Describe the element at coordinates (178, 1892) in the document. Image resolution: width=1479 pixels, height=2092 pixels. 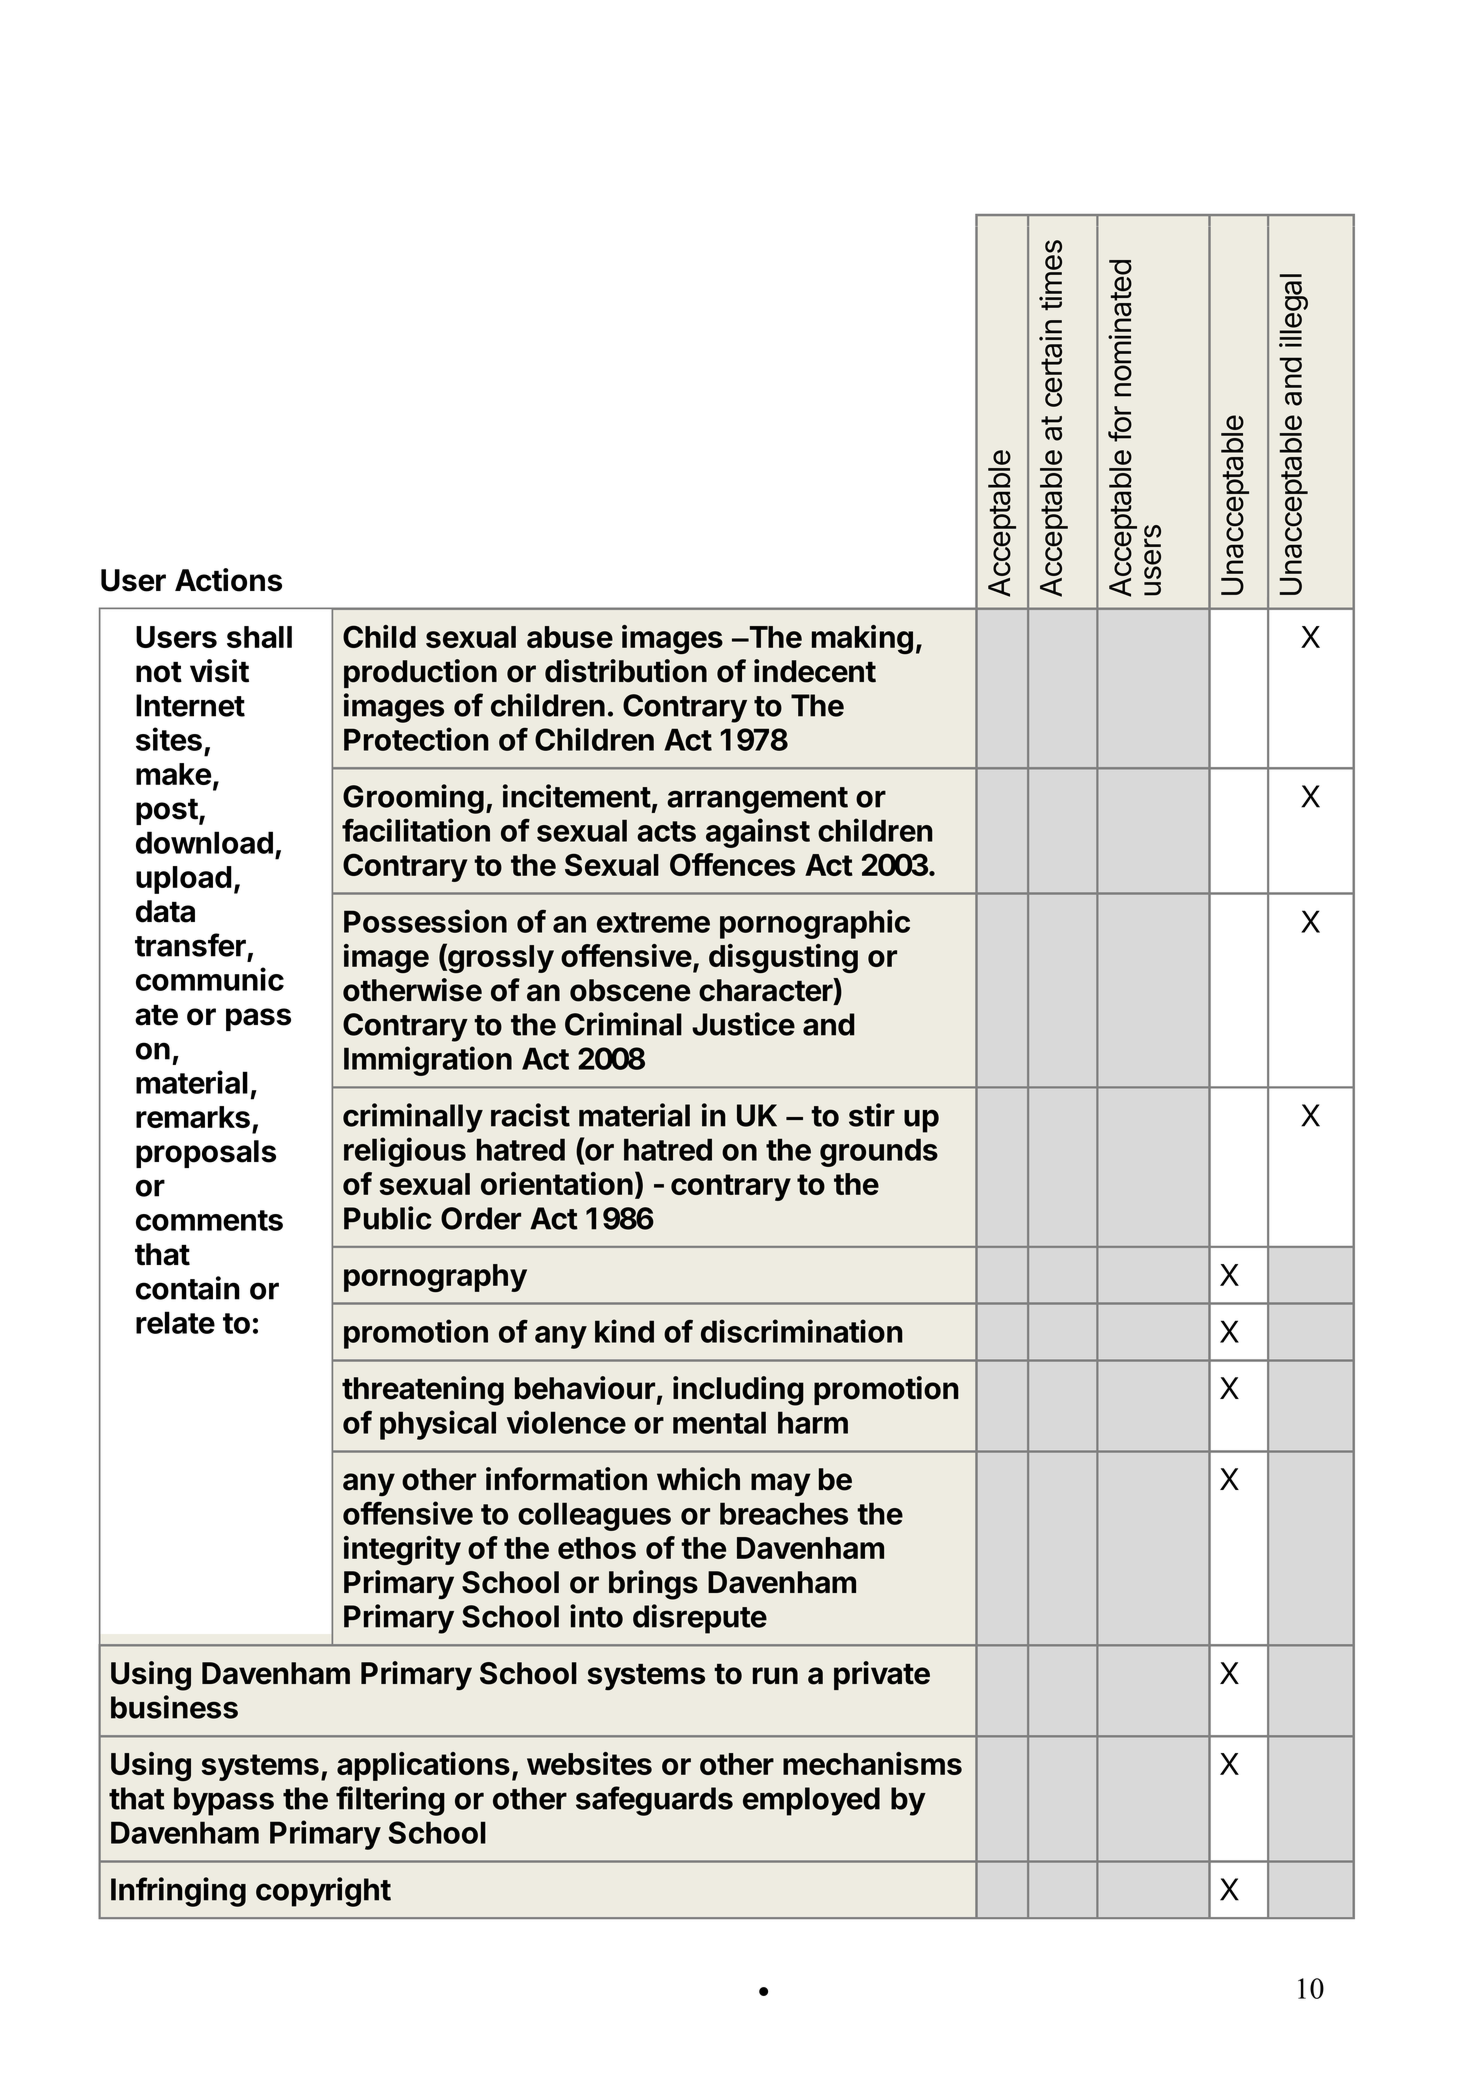
I see `Infringing` at that location.
